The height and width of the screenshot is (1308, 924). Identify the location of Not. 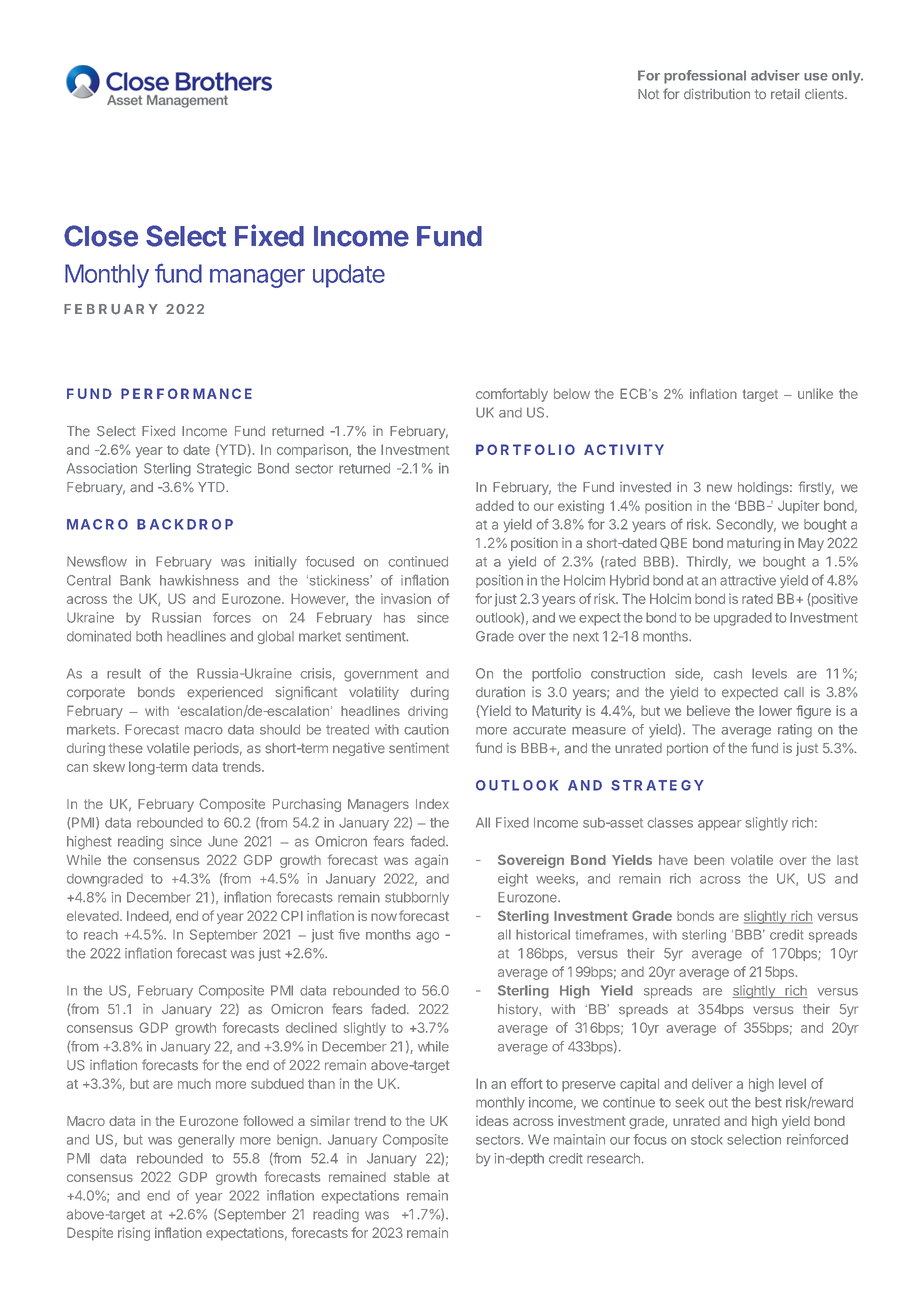
(648, 94).
